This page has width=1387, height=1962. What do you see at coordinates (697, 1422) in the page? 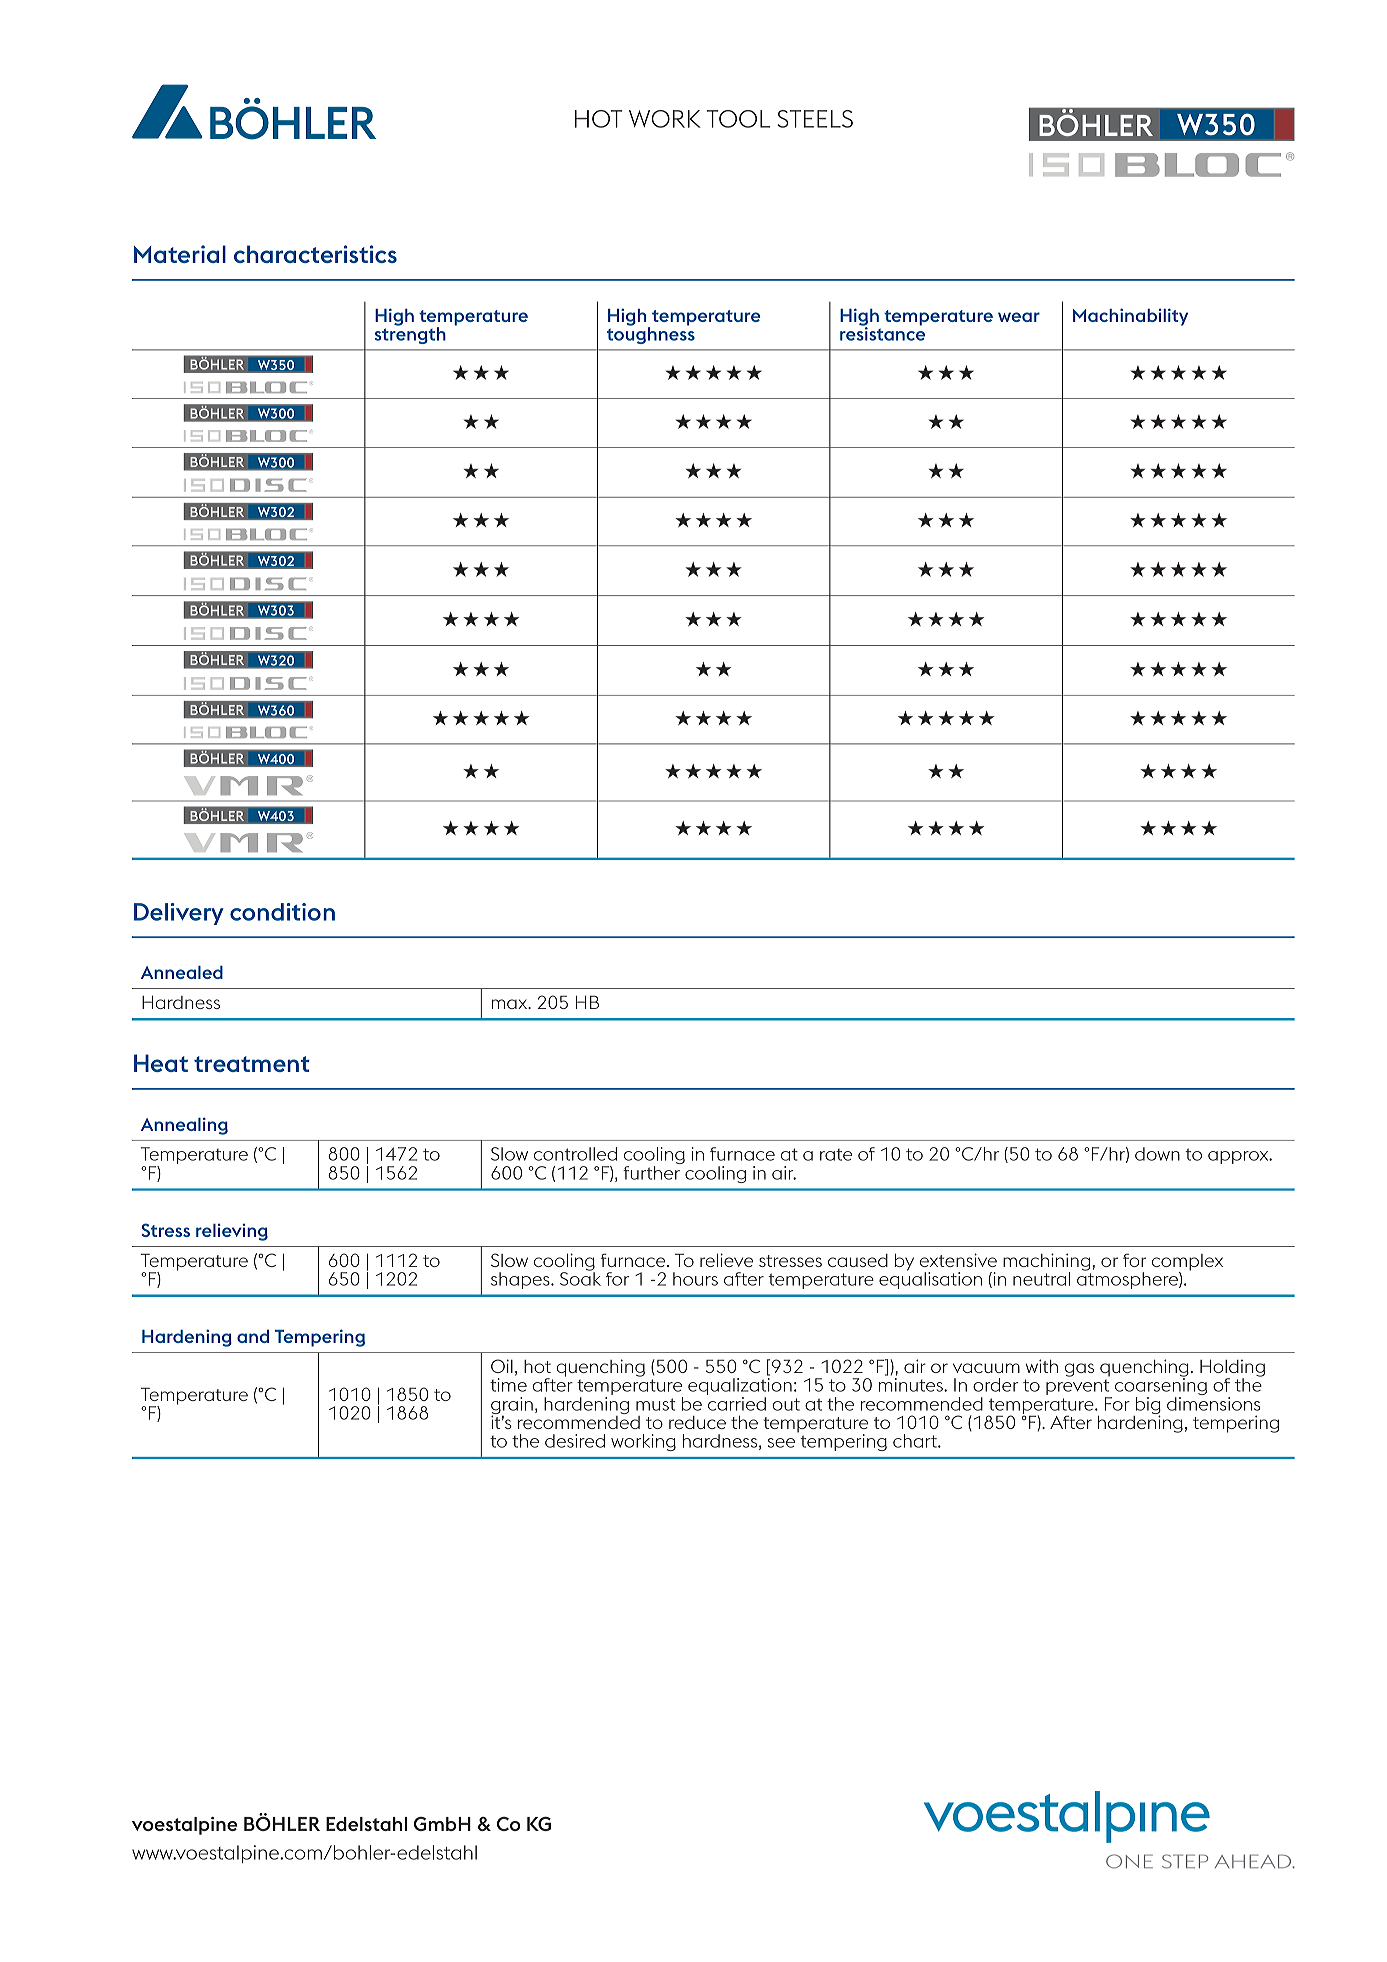
I see `reduce` at bounding box center [697, 1422].
